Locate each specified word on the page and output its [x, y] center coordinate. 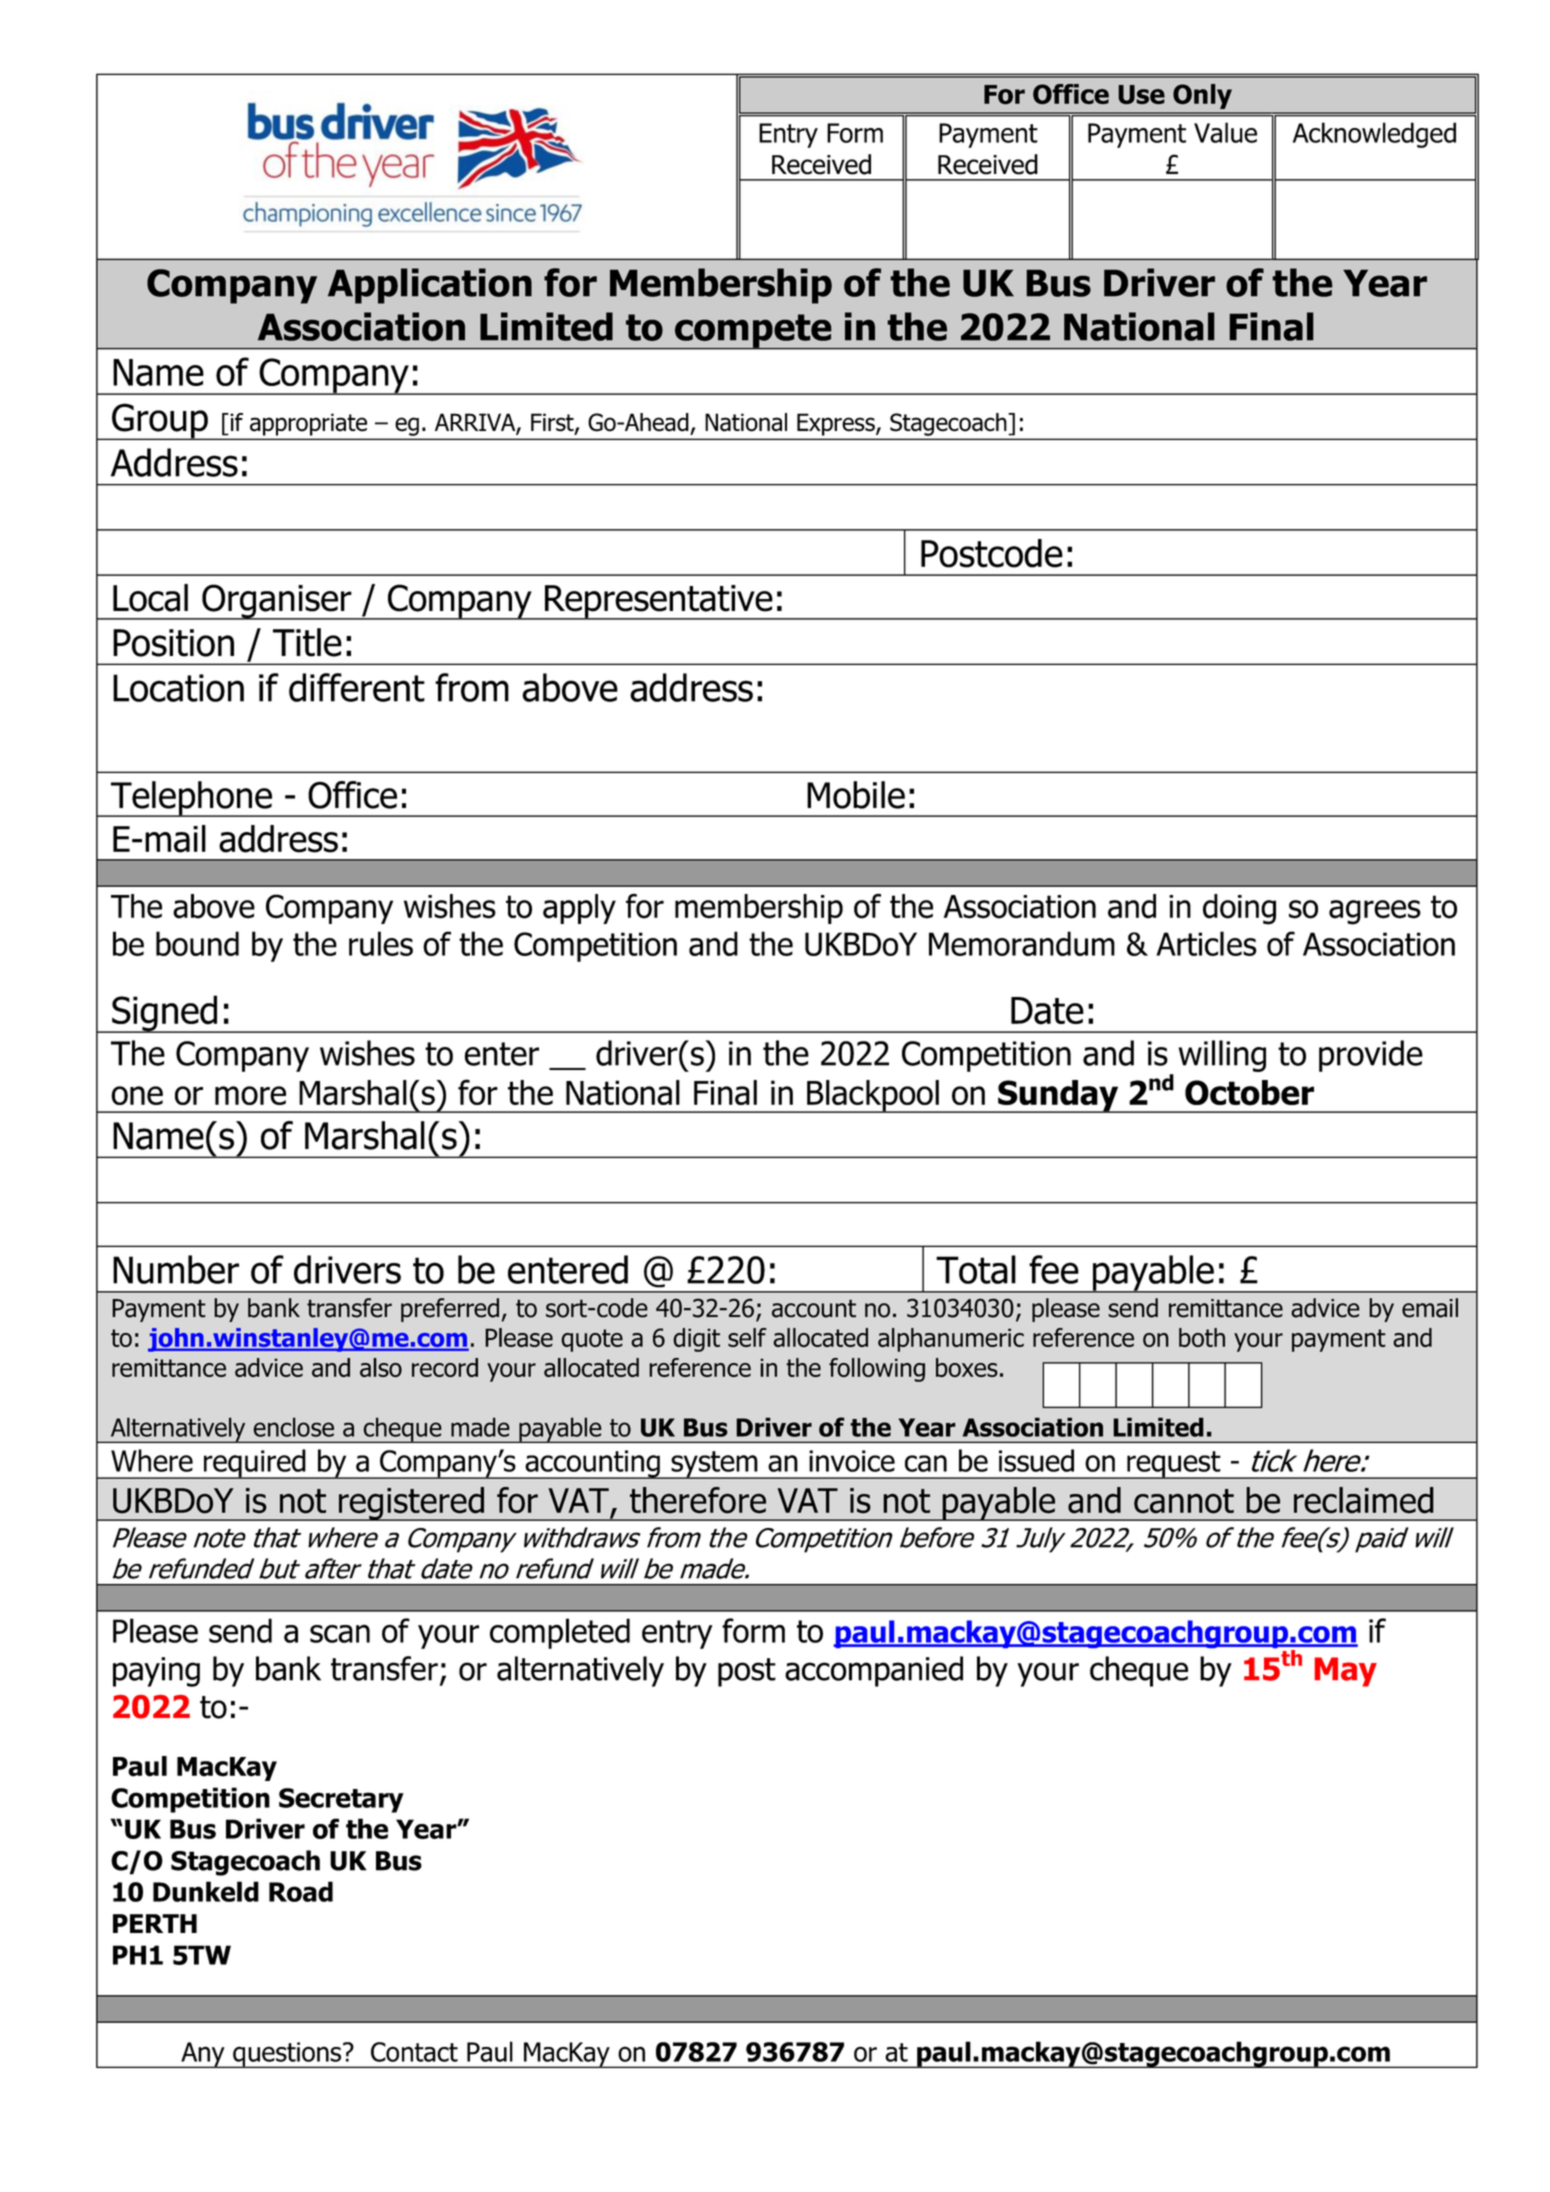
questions [287, 2055]
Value [1225, 132]
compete [753, 331]
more [250, 1095]
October [1249, 1093]
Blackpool [873, 1096]
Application [430, 286]
